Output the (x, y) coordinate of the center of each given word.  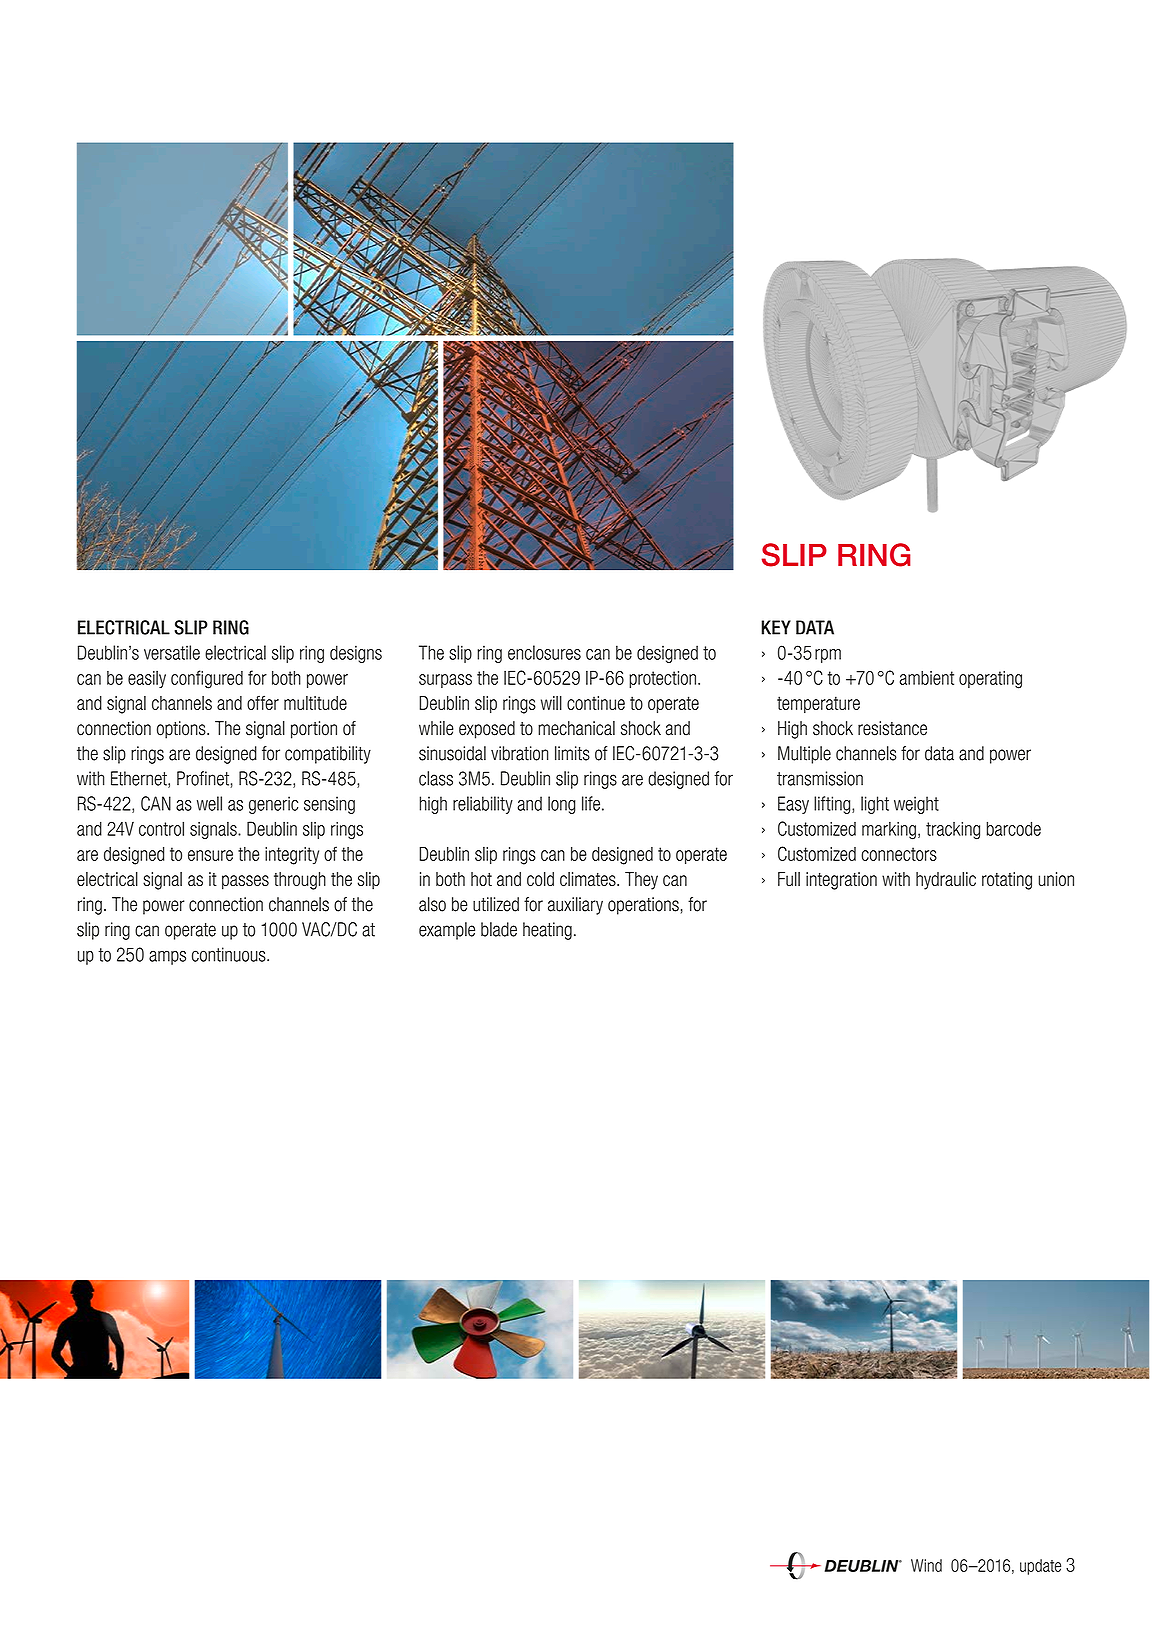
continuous (230, 954)
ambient (927, 678)
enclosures (544, 652)
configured (207, 679)
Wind (926, 1565)
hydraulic (946, 881)
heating (547, 931)
